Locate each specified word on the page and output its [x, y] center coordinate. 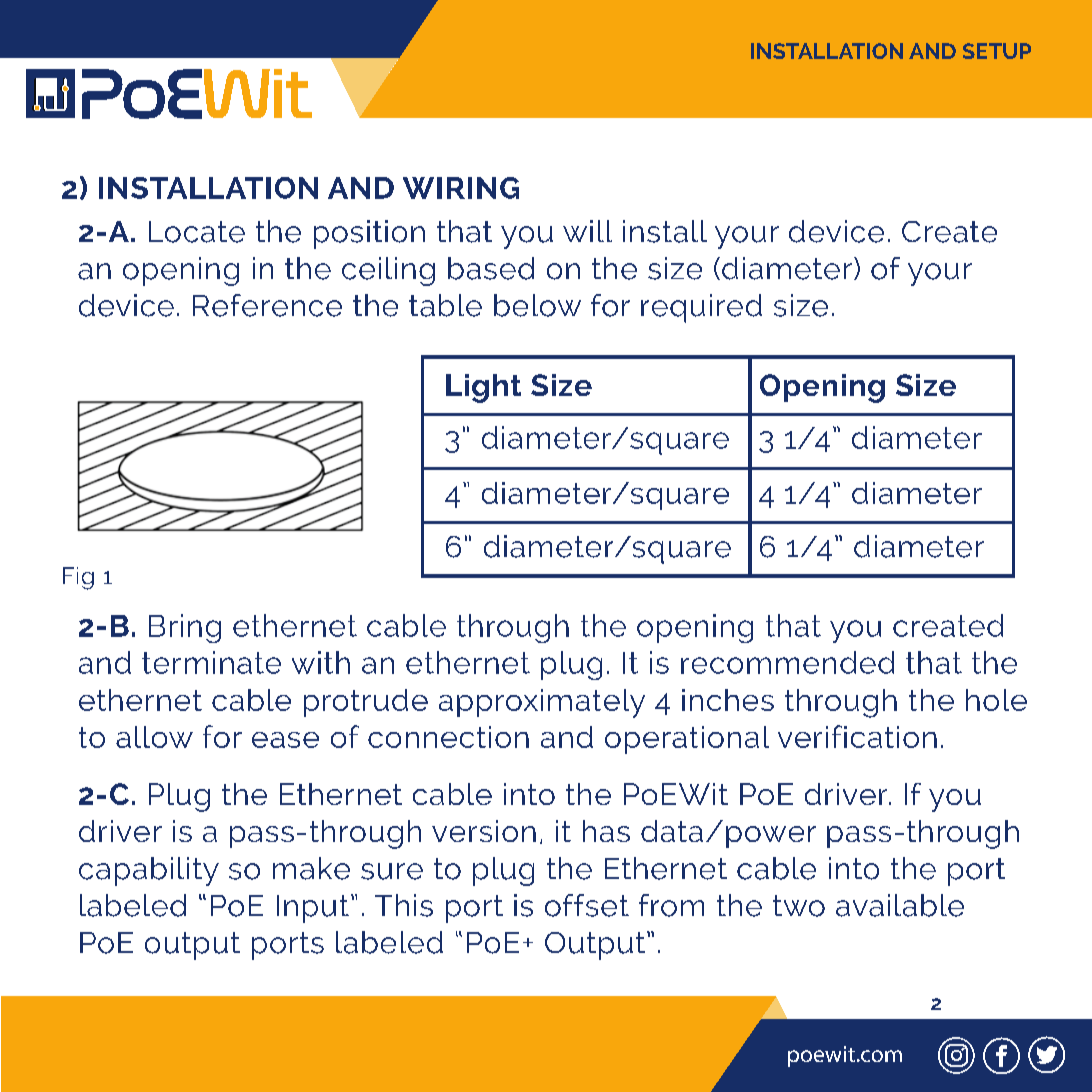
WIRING [461, 188]
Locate [197, 232]
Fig [78, 578]
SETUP [997, 51]
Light [483, 388]
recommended [787, 662]
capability [149, 871]
